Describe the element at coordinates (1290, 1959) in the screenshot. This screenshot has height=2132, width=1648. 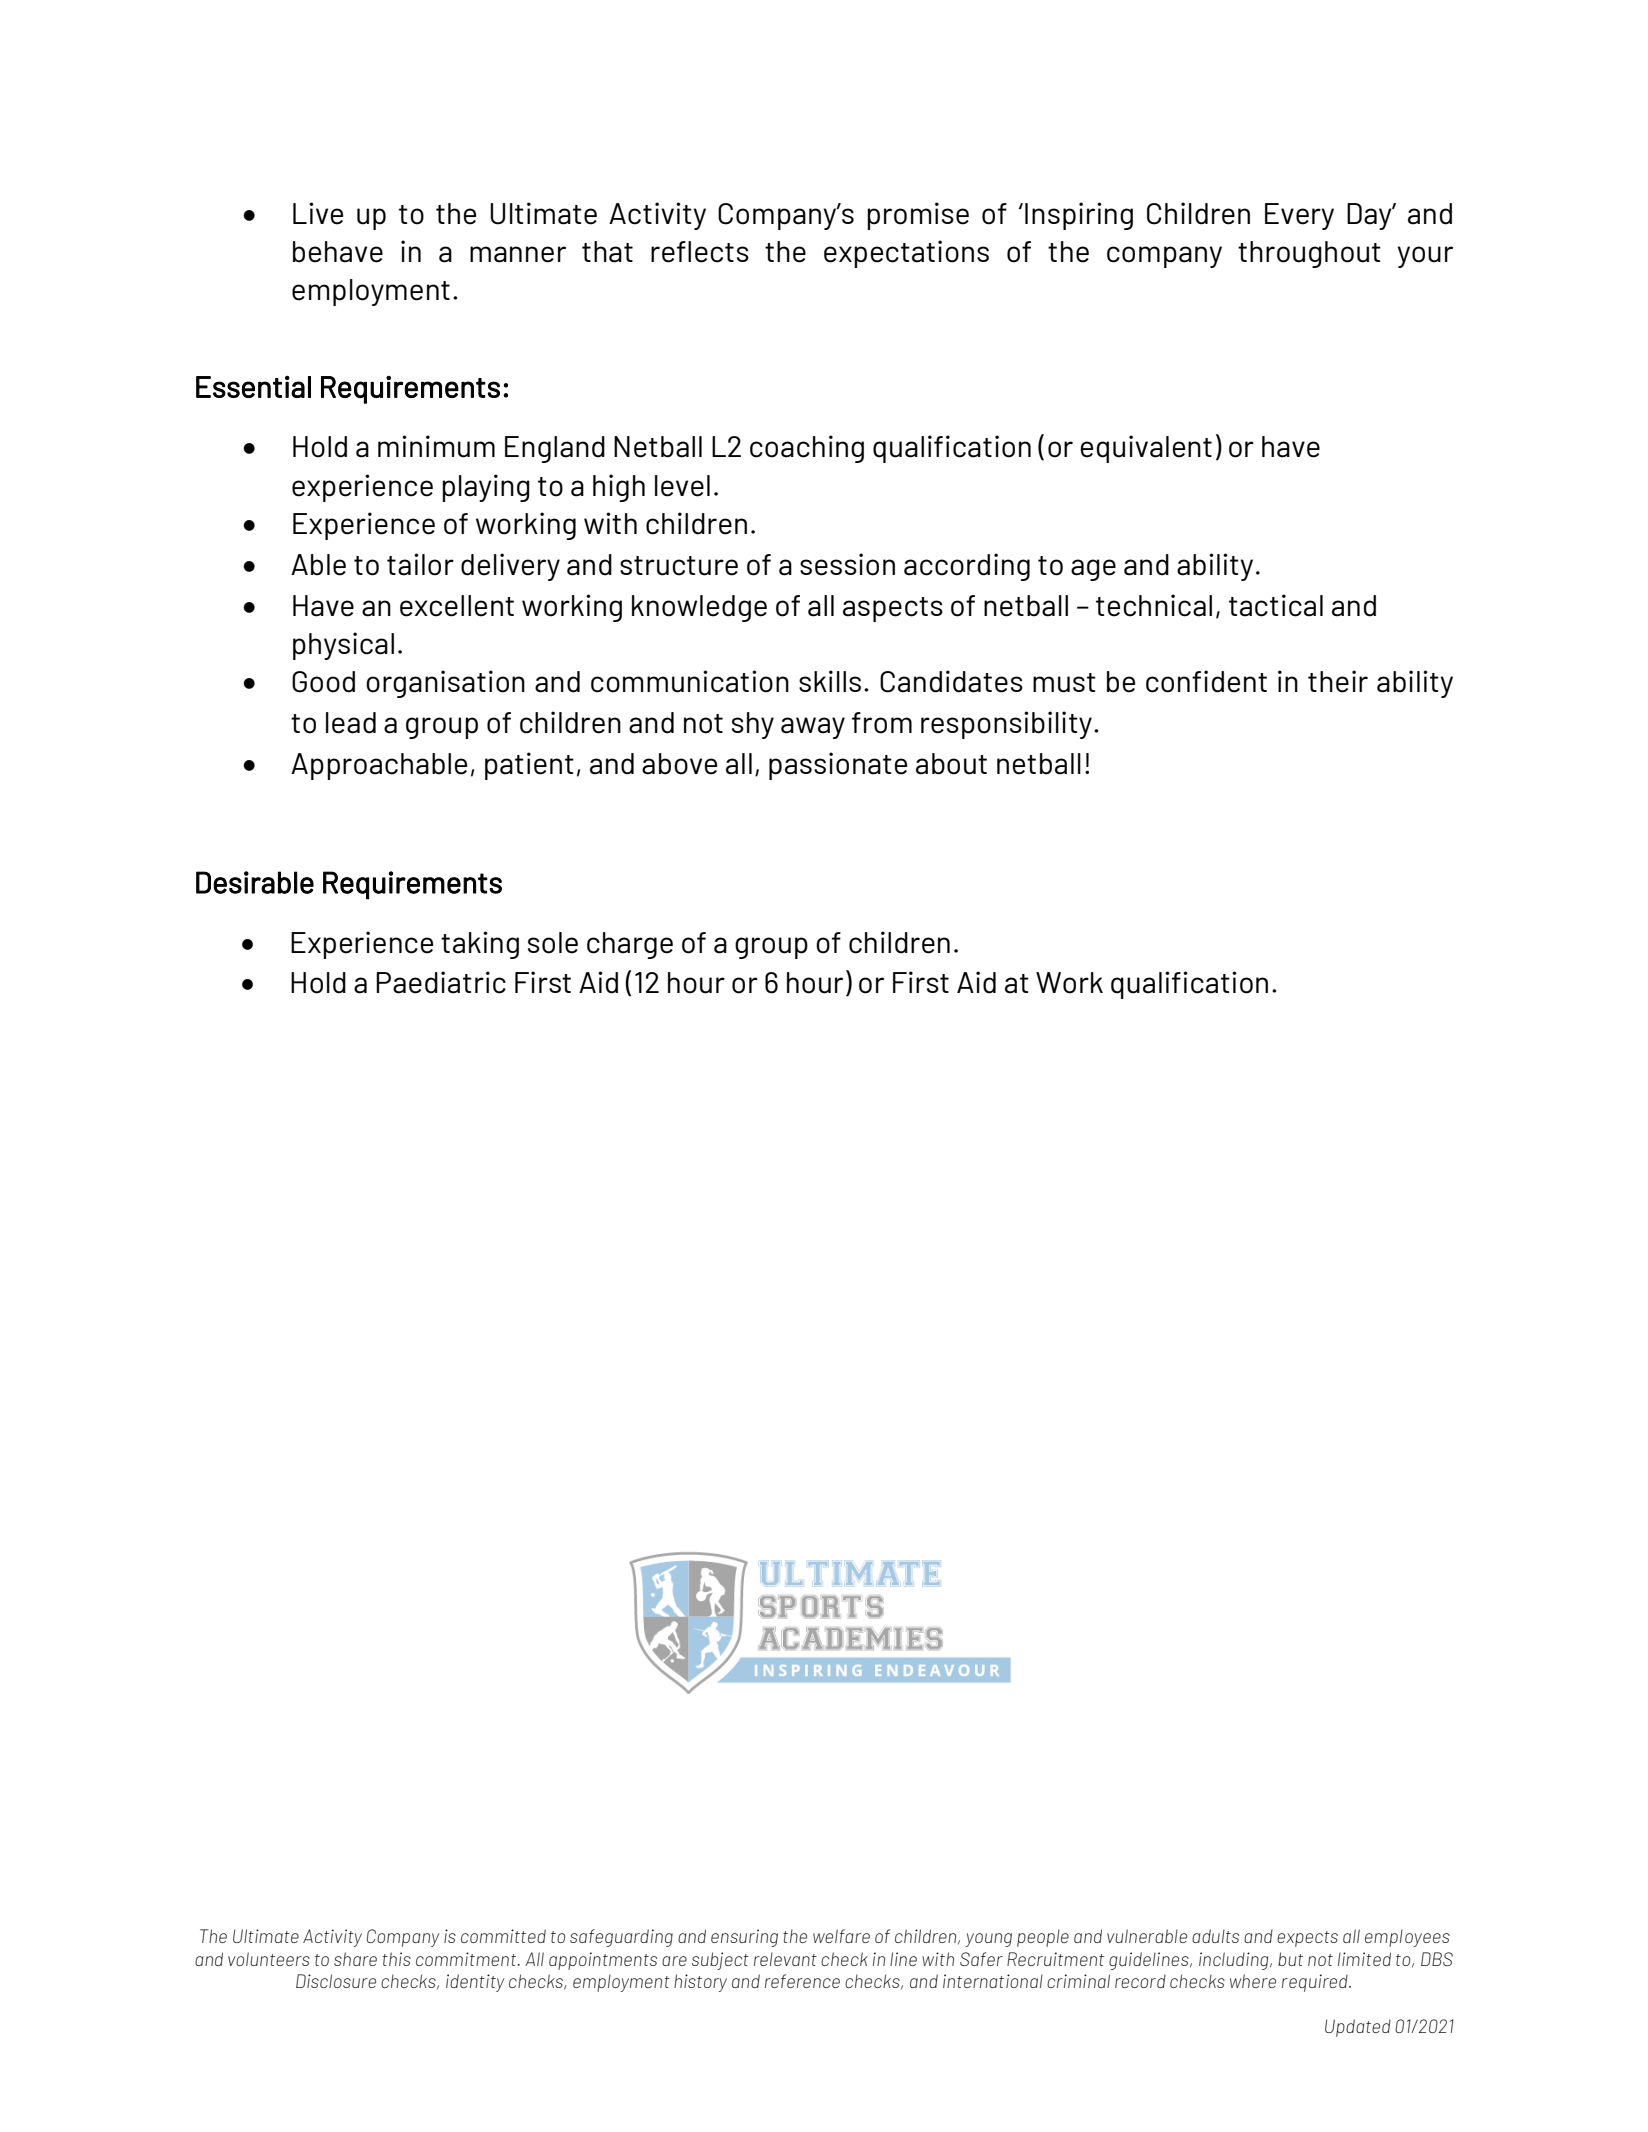
I see `but` at that location.
